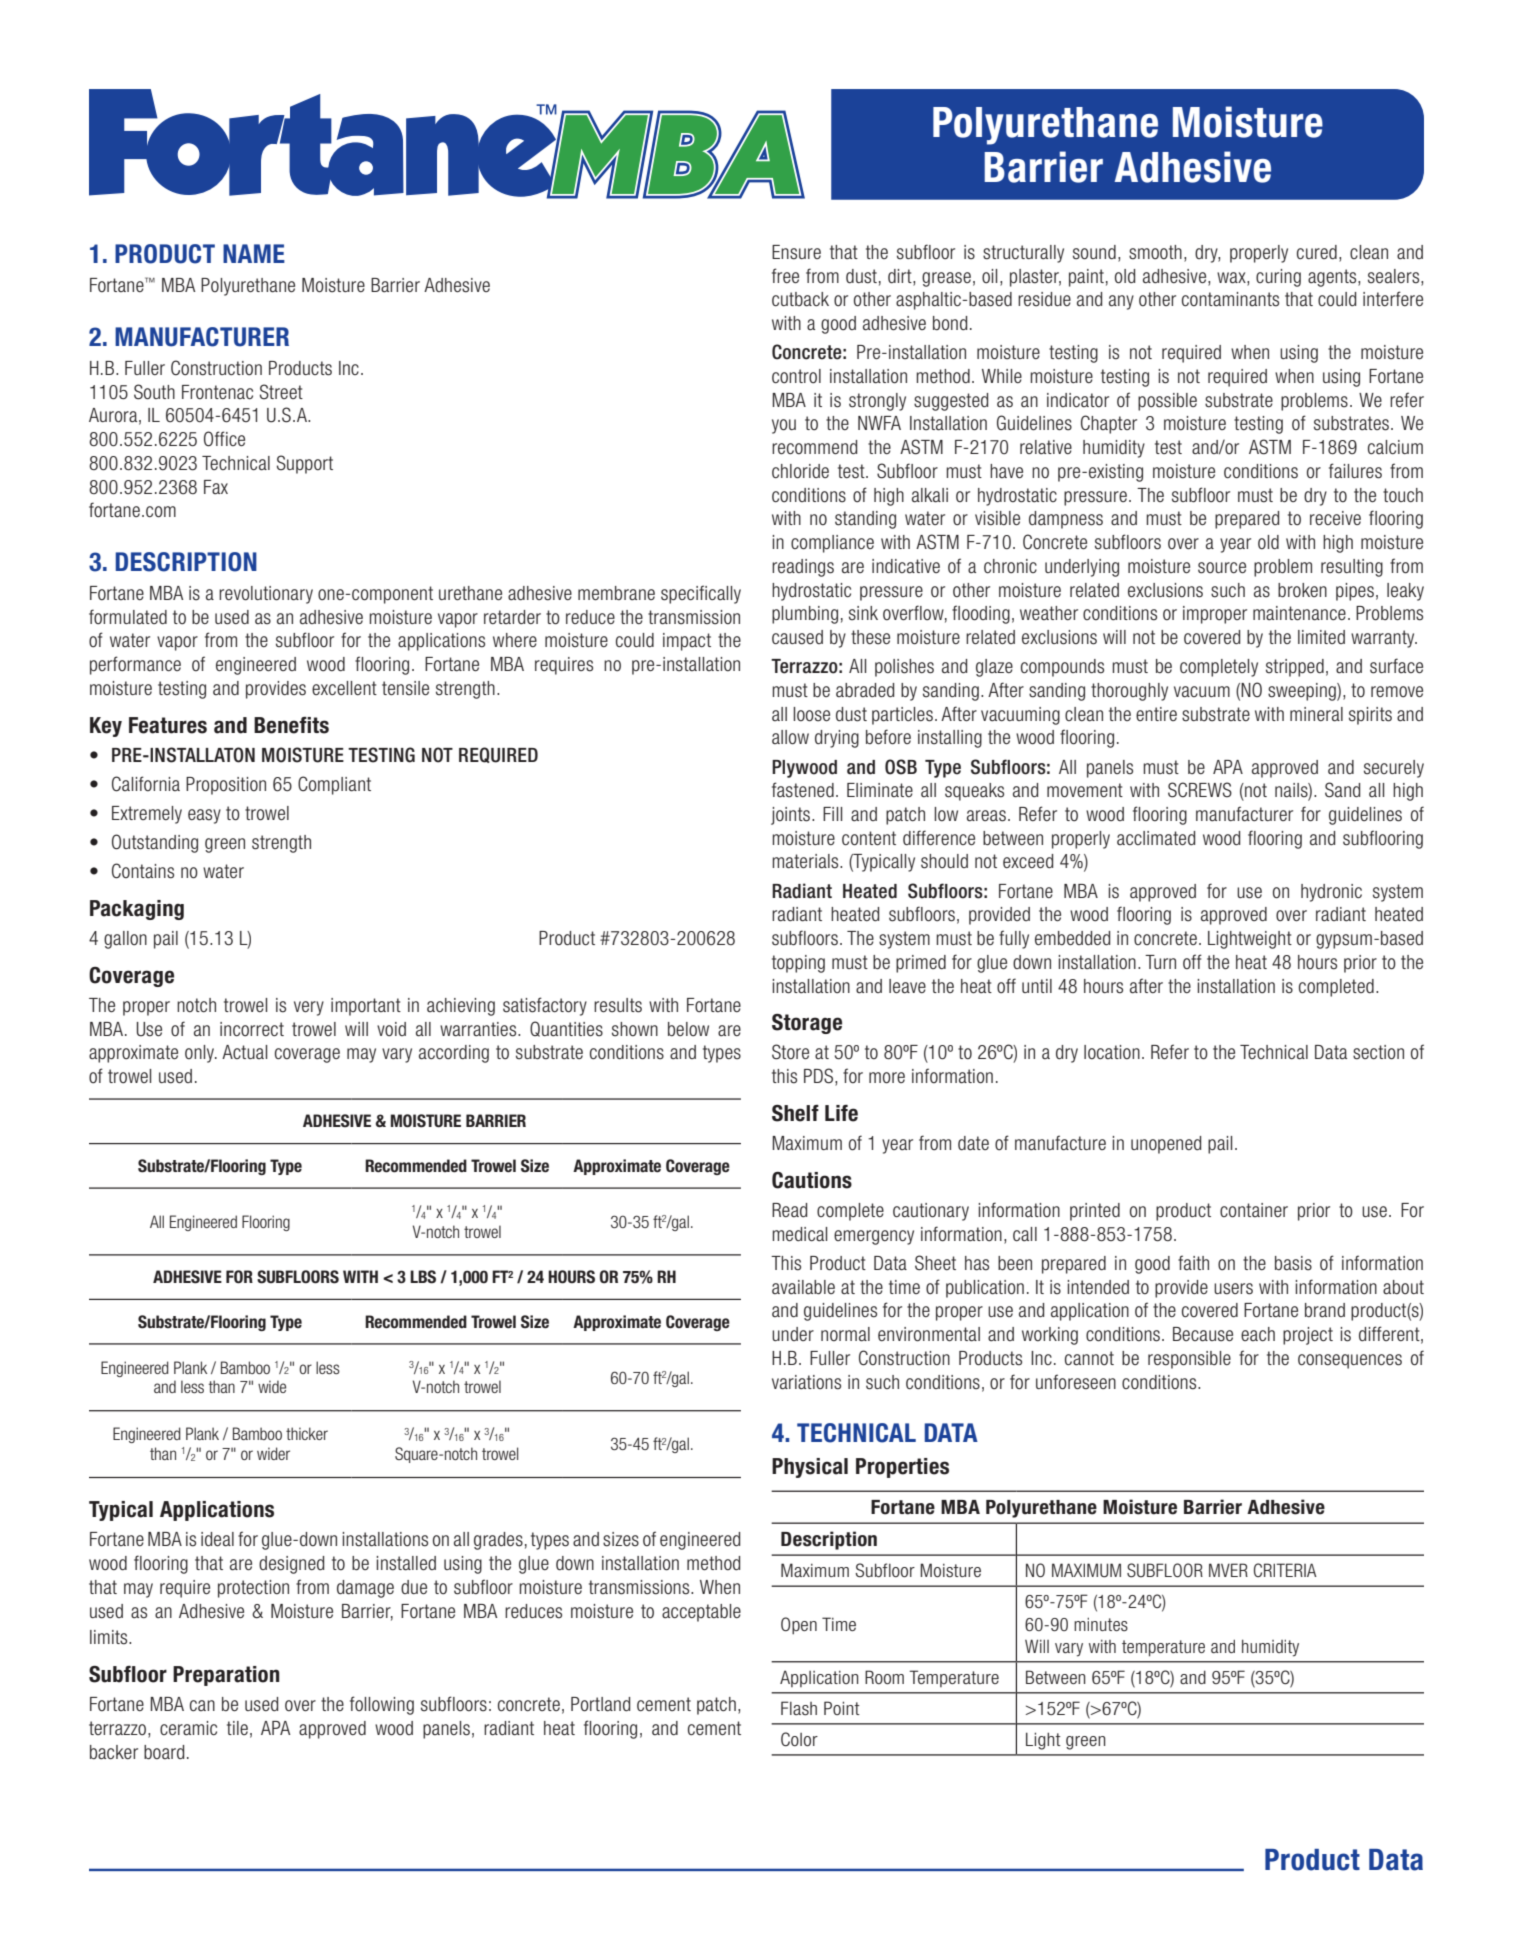 The width and height of the page is (1513, 1959). I want to click on Storage, so click(807, 1024).
